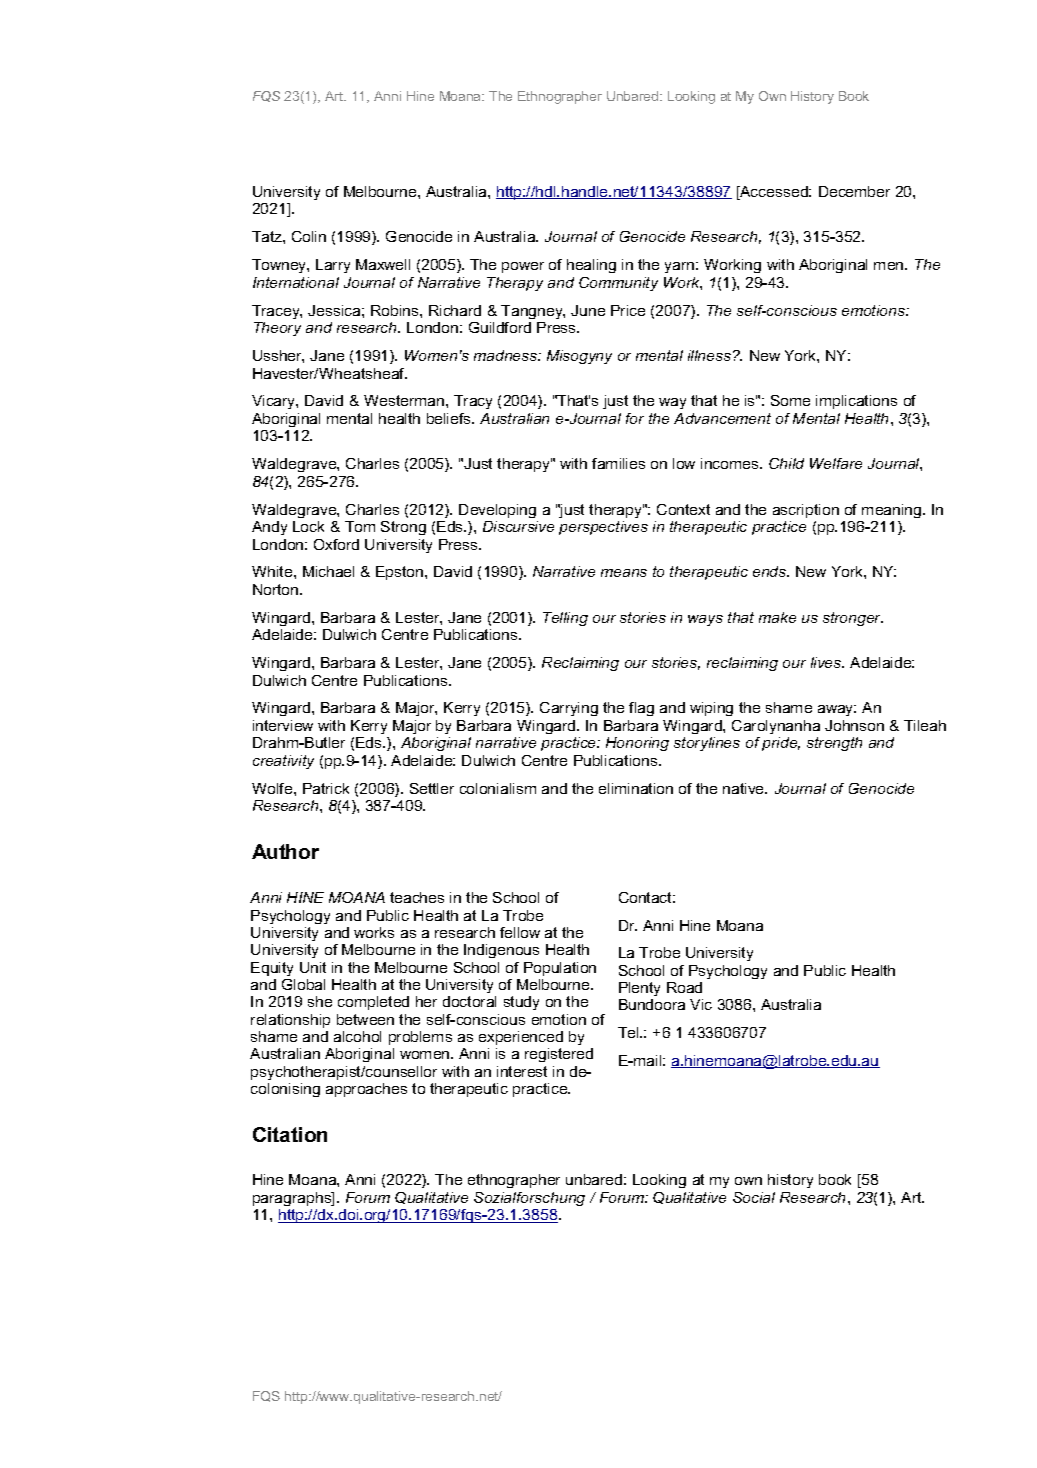 This document has height=1468, width=1037. Describe the element at coordinates (522, 1071) in the document. I see `interest` at that location.
